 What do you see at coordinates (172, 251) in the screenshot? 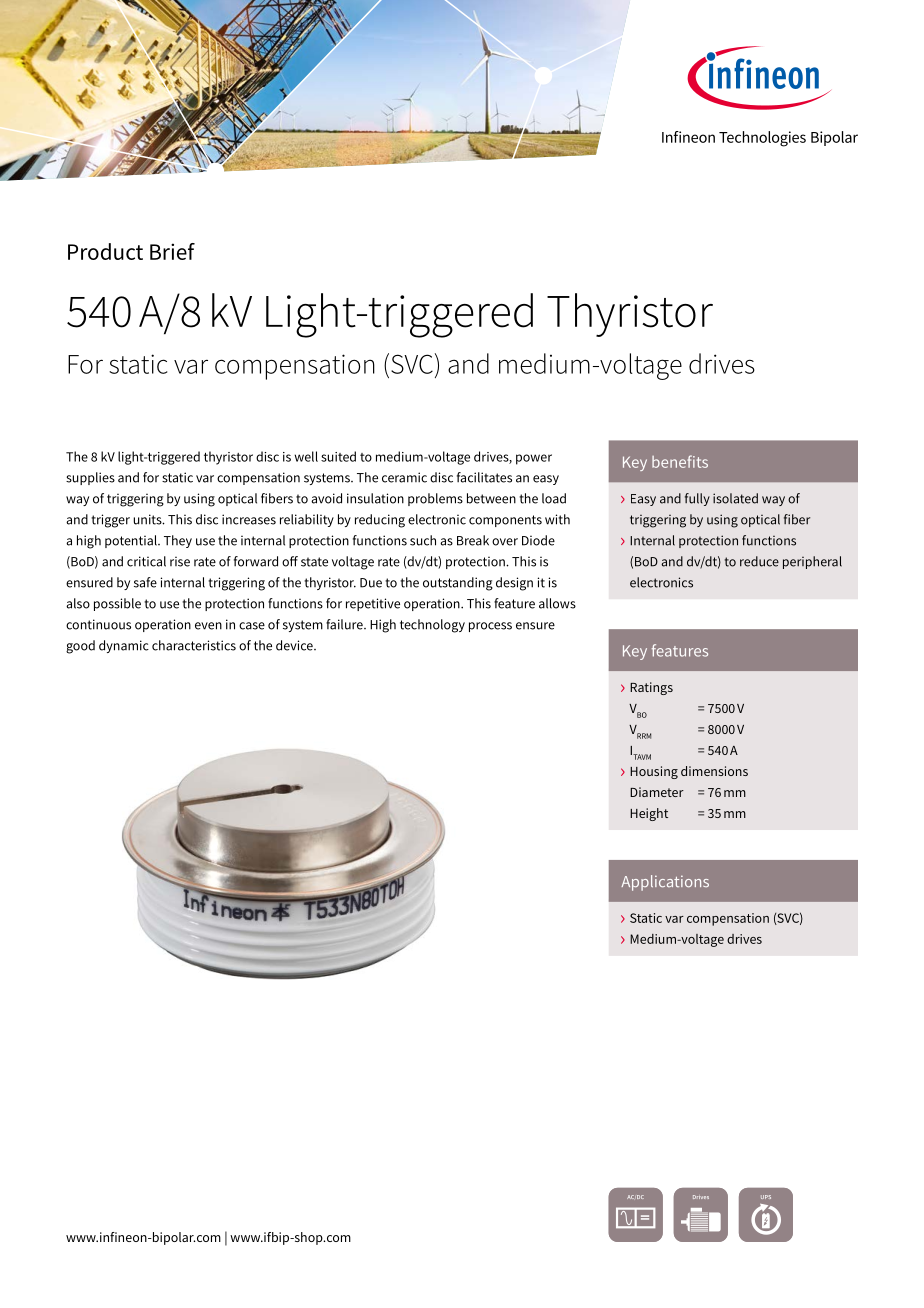
I see `Brief` at bounding box center [172, 251].
